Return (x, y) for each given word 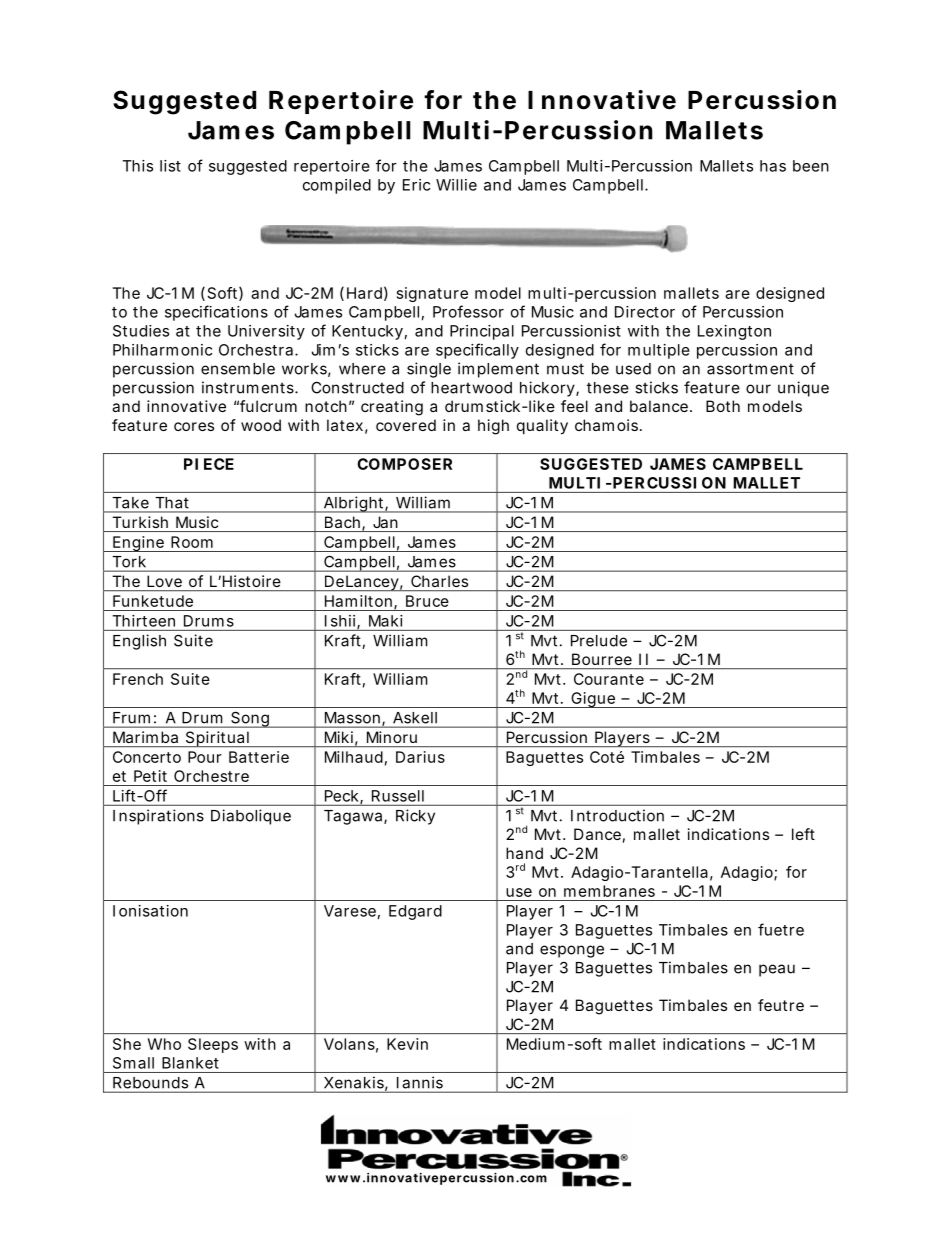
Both (723, 406)
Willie (456, 185)
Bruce (427, 601)
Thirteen (144, 621)
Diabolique (251, 817)
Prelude (599, 641)
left (803, 834)
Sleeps (213, 1045)
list (170, 166)
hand (524, 853)
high (493, 427)
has (773, 166)
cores (194, 426)
